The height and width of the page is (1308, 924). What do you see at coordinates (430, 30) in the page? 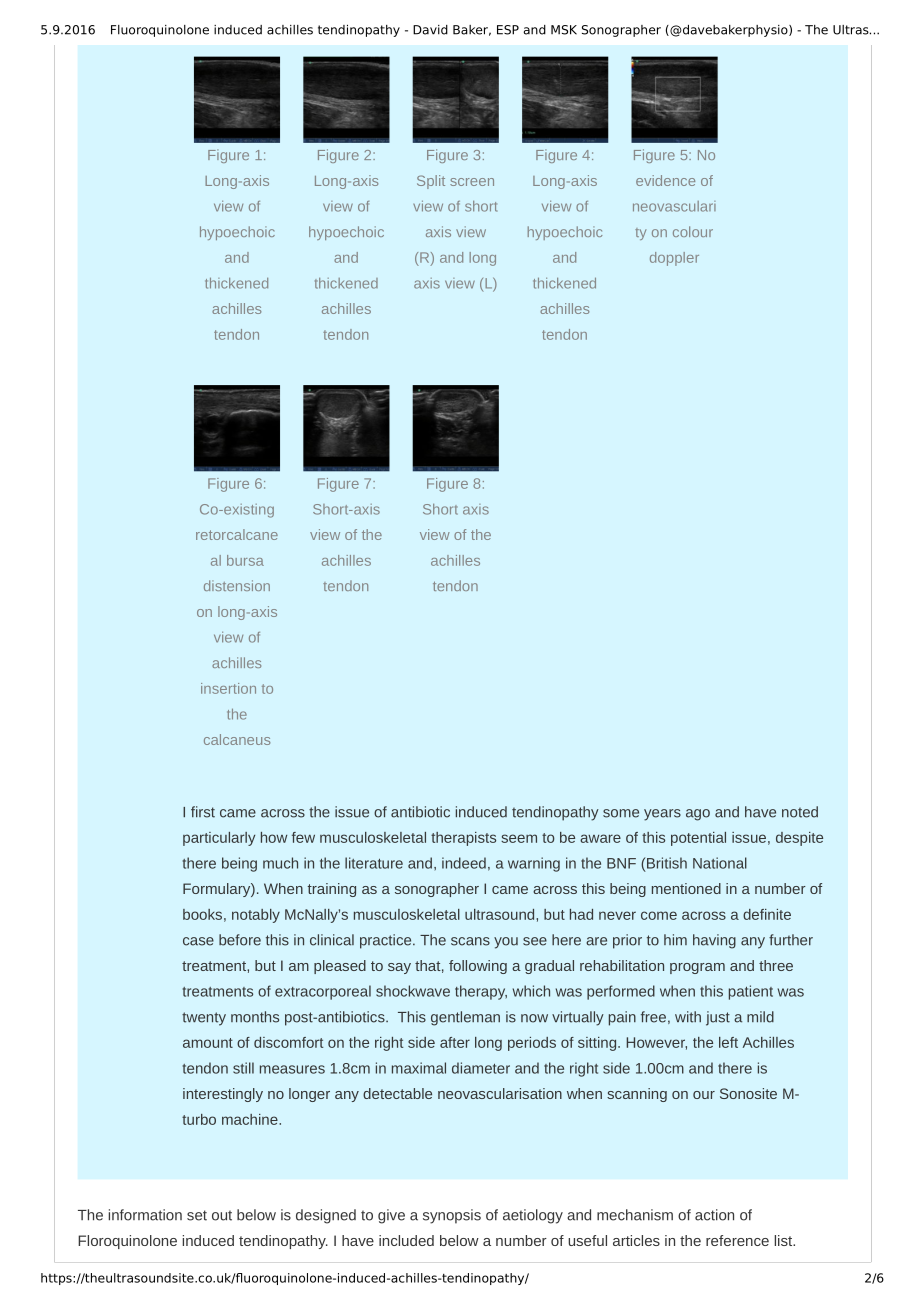
I see `David` at bounding box center [430, 30].
